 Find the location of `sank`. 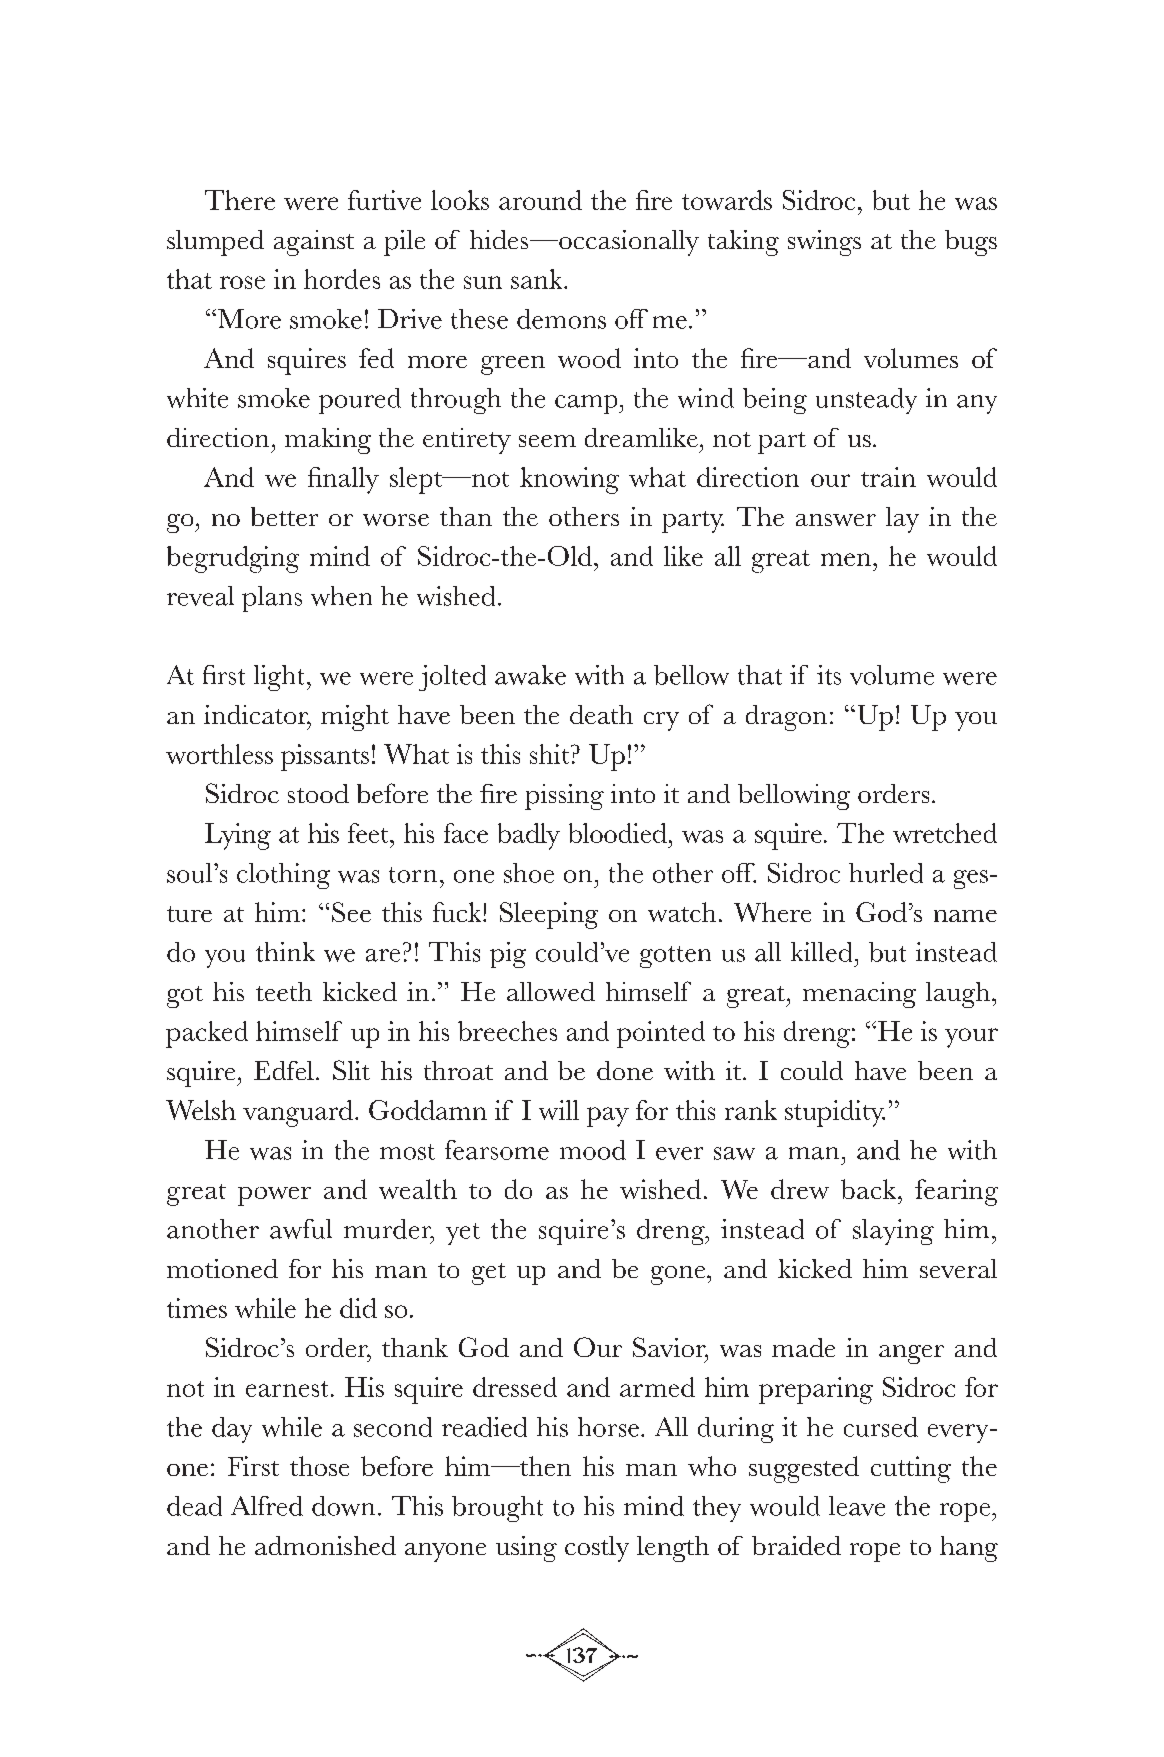

sank is located at coordinates (538, 279).
